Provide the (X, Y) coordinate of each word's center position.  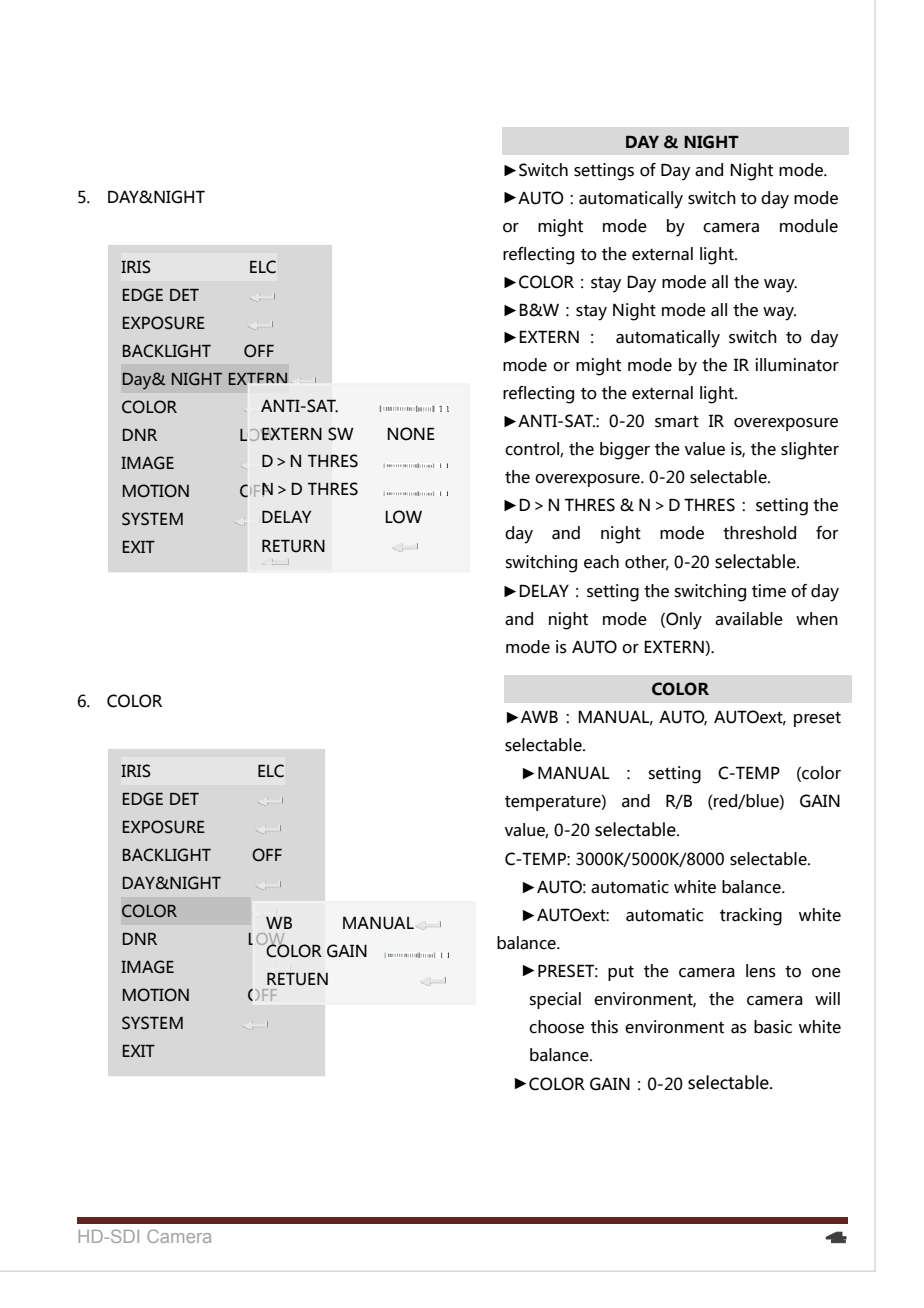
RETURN (293, 546)
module (809, 226)
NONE (411, 434)
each (601, 562)
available (749, 619)
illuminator (797, 365)
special (555, 1000)
